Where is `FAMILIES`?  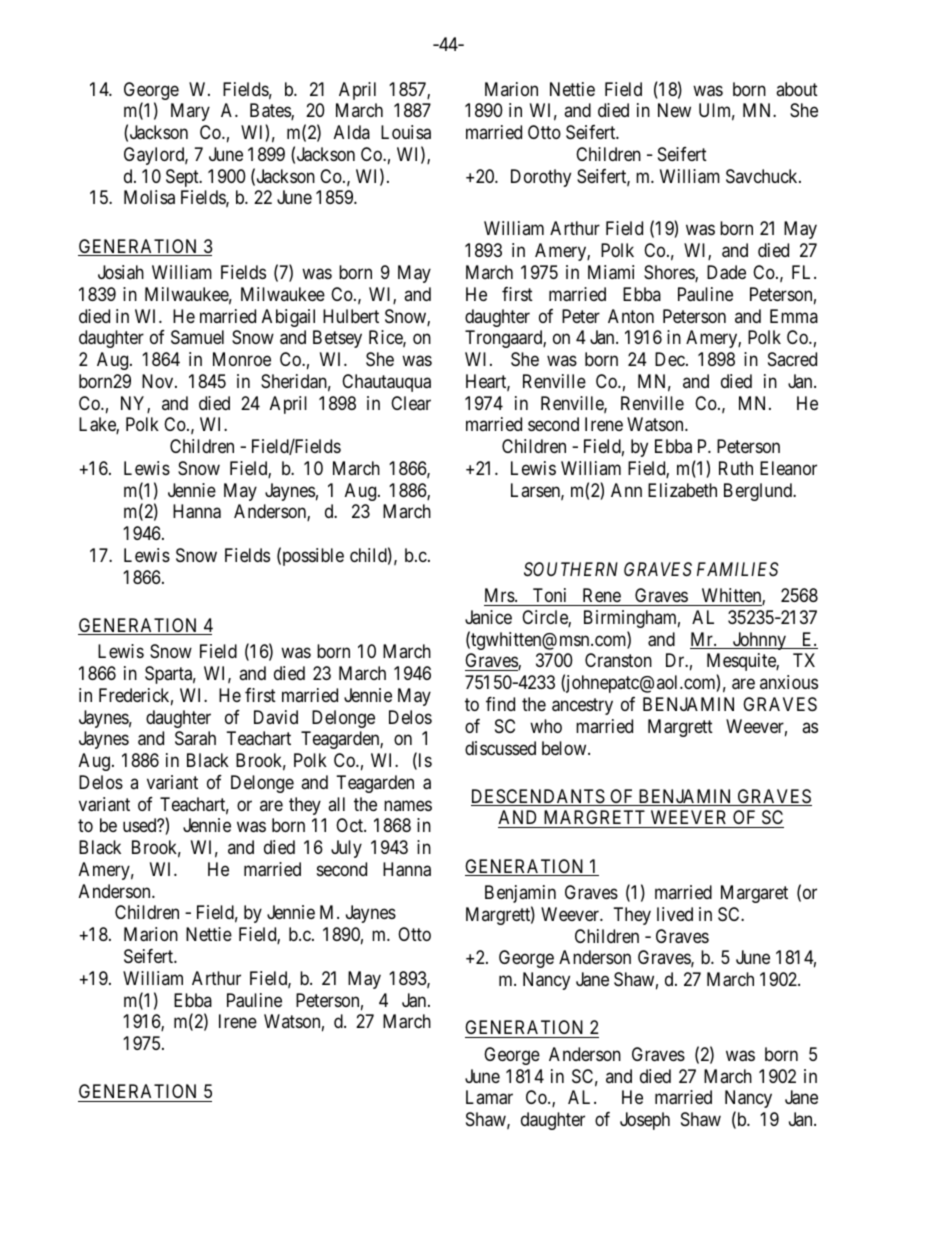
FAMILIES is located at coordinates (738, 569).
